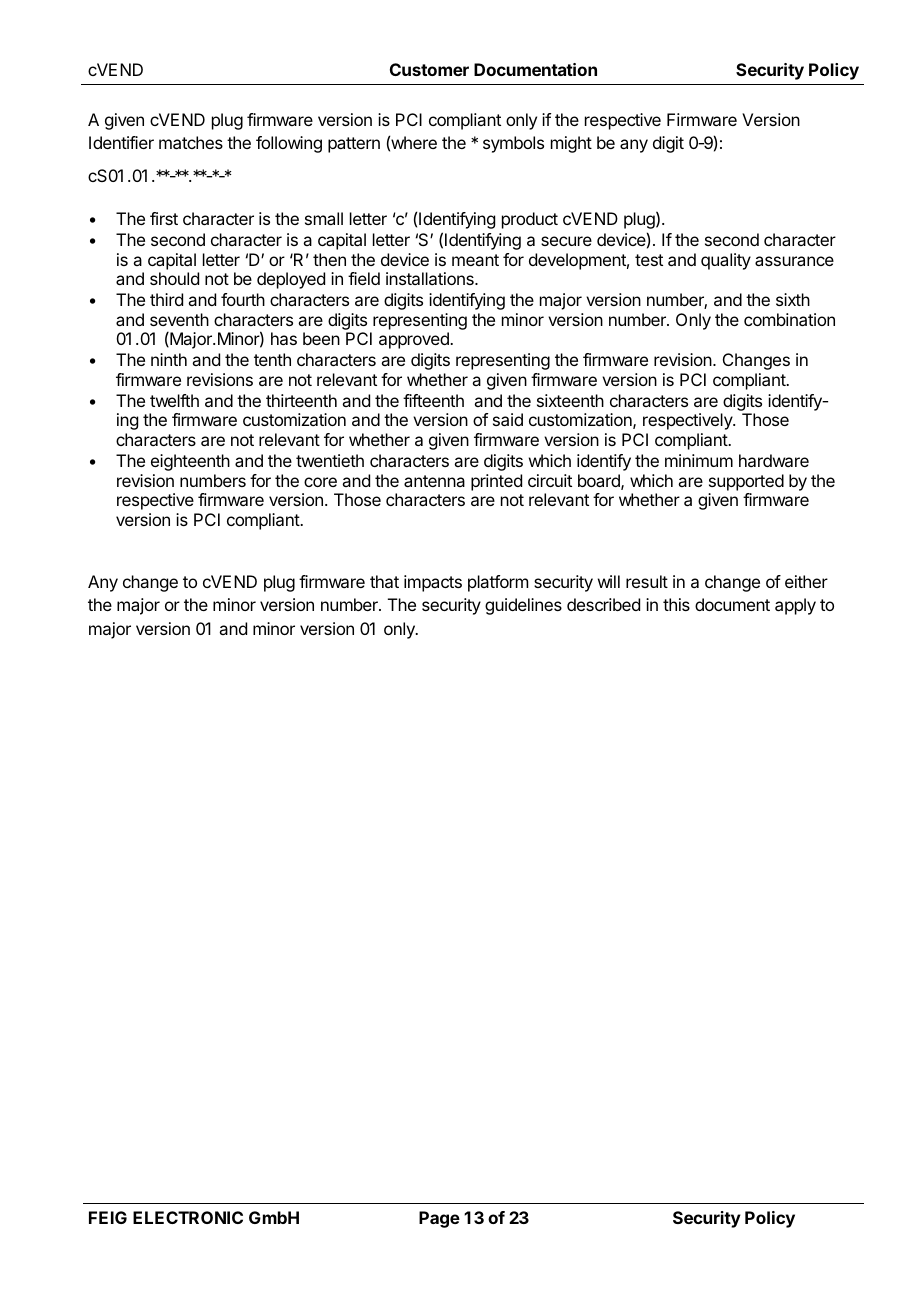  Describe the element at coordinates (191, 142) in the screenshot. I see `matches` at that location.
